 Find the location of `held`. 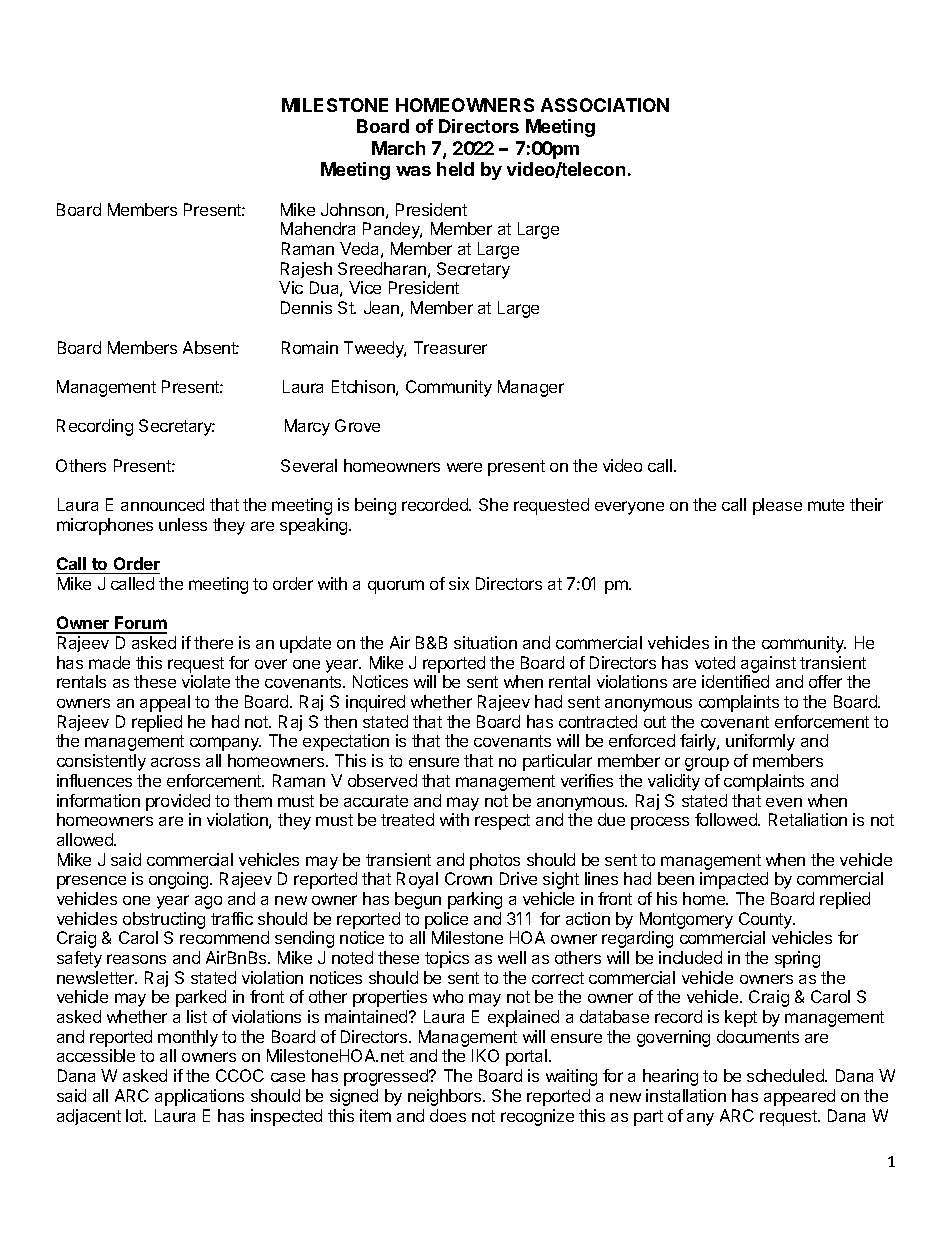

held is located at coordinates (455, 169).
